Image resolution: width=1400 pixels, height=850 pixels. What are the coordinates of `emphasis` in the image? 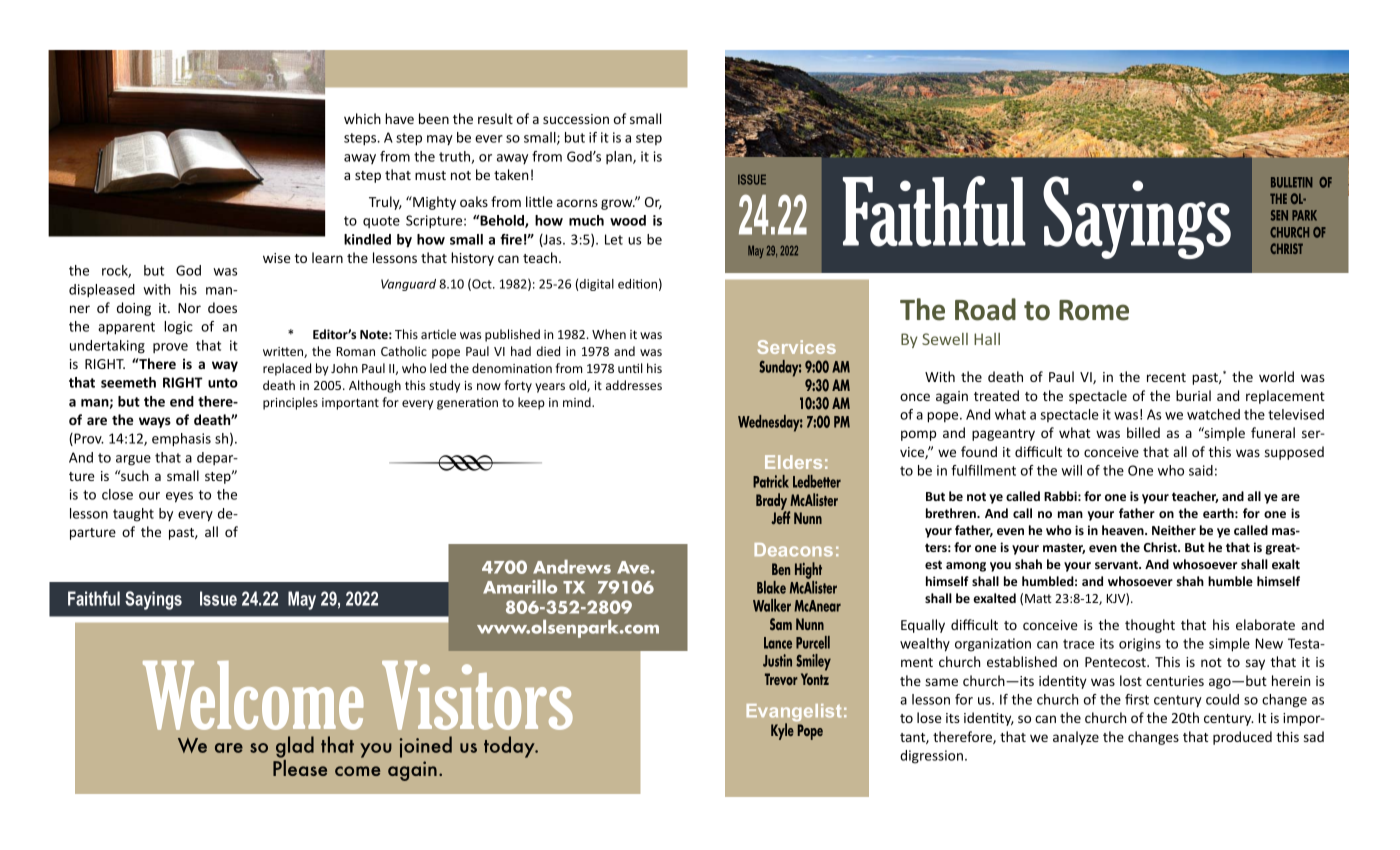 It's located at (181, 440).
